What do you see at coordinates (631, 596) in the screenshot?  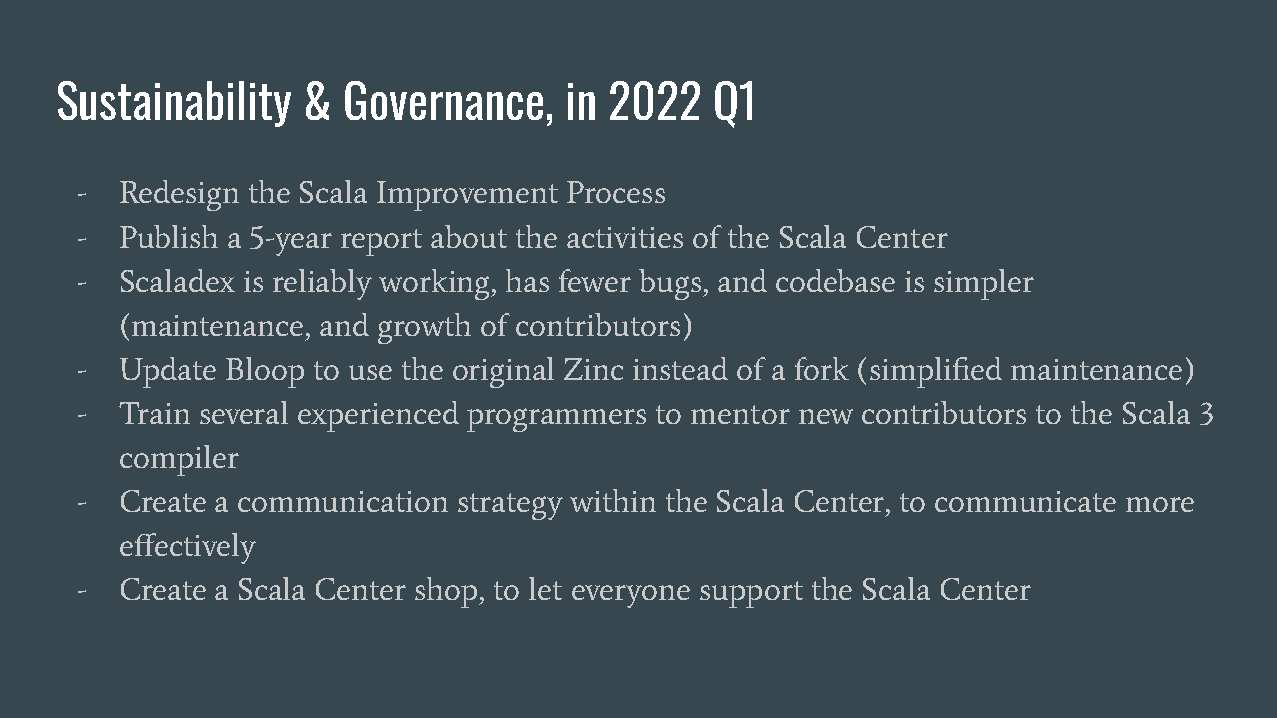 I see `everyone` at bounding box center [631, 596].
